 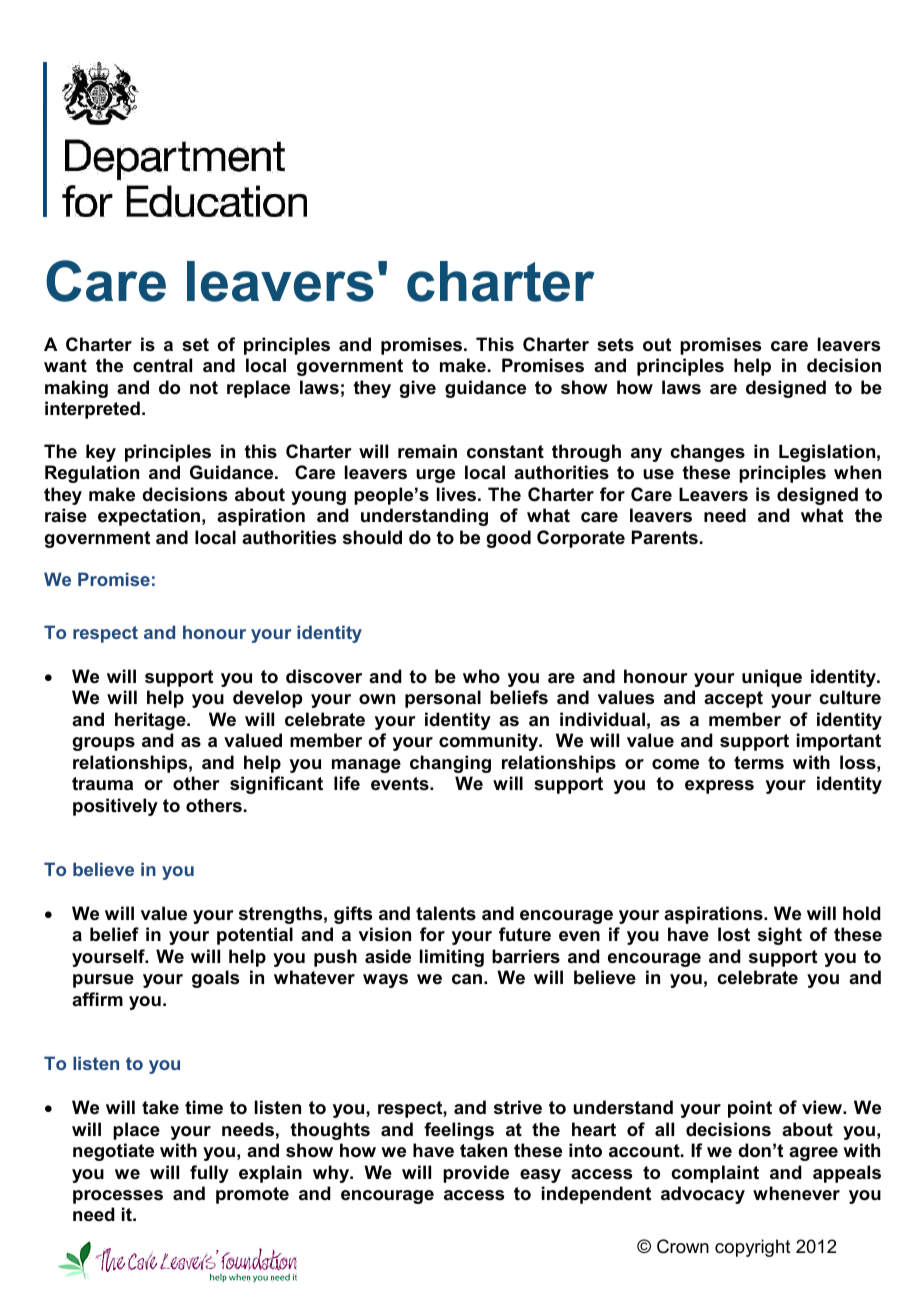 What do you see at coordinates (162, 365) in the page?
I see `central` at bounding box center [162, 365].
